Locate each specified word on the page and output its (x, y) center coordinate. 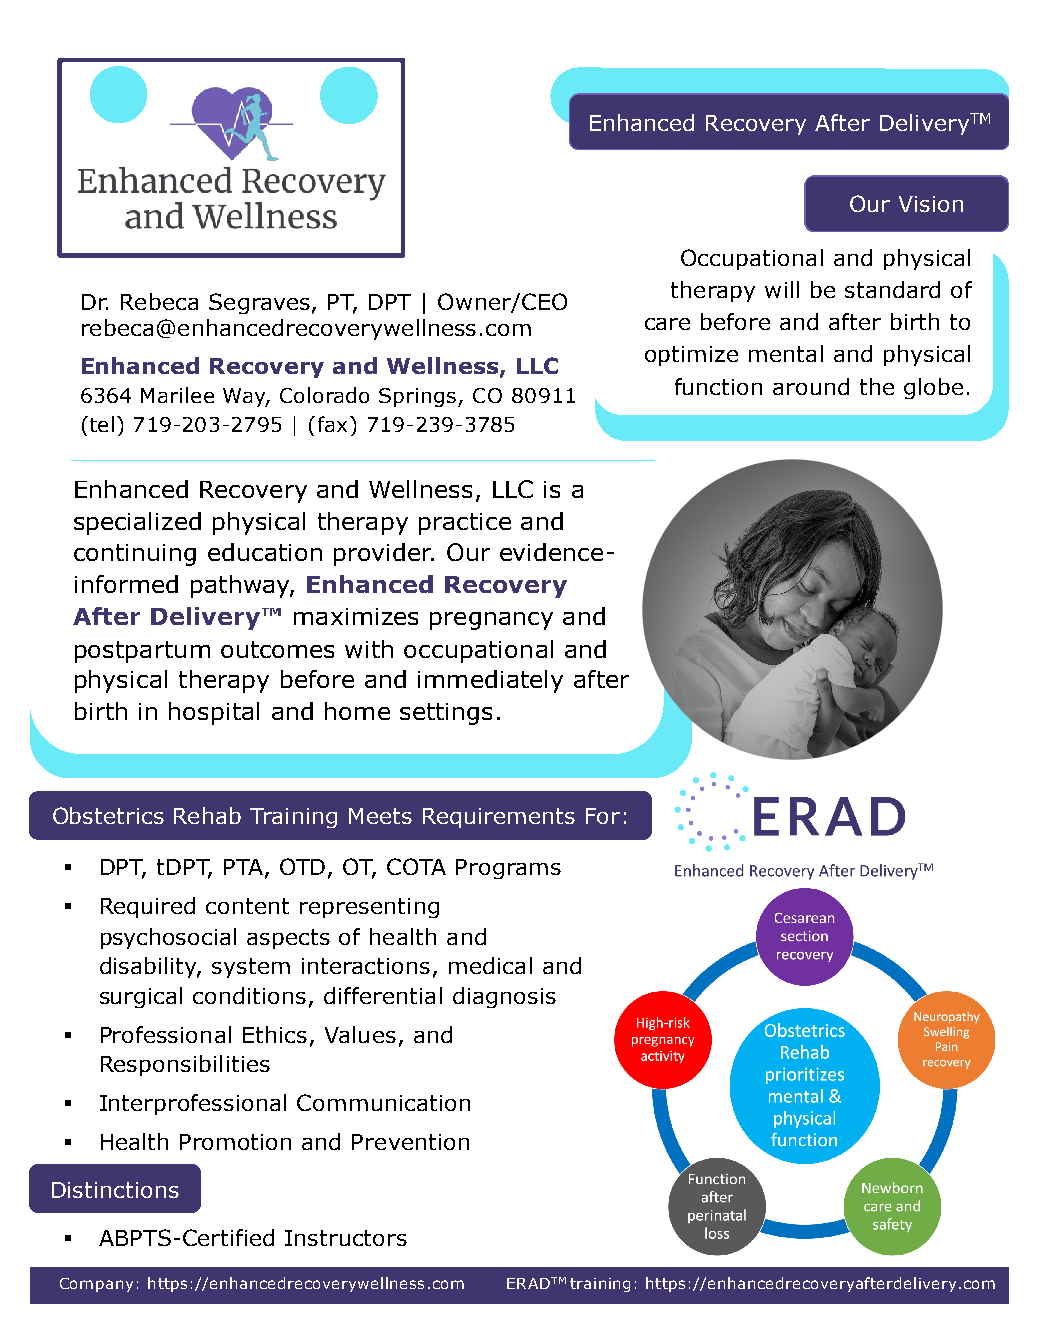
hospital (214, 713)
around (811, 386)
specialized (137, 523)
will (782, 289)
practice (465, 524)
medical (490, 965)
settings (446, 714)
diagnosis (504, 997)
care (667, 324)
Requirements (499, 818)
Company (96, 1285)
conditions (249, 995)
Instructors (346, 1238)
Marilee (177, 395)
